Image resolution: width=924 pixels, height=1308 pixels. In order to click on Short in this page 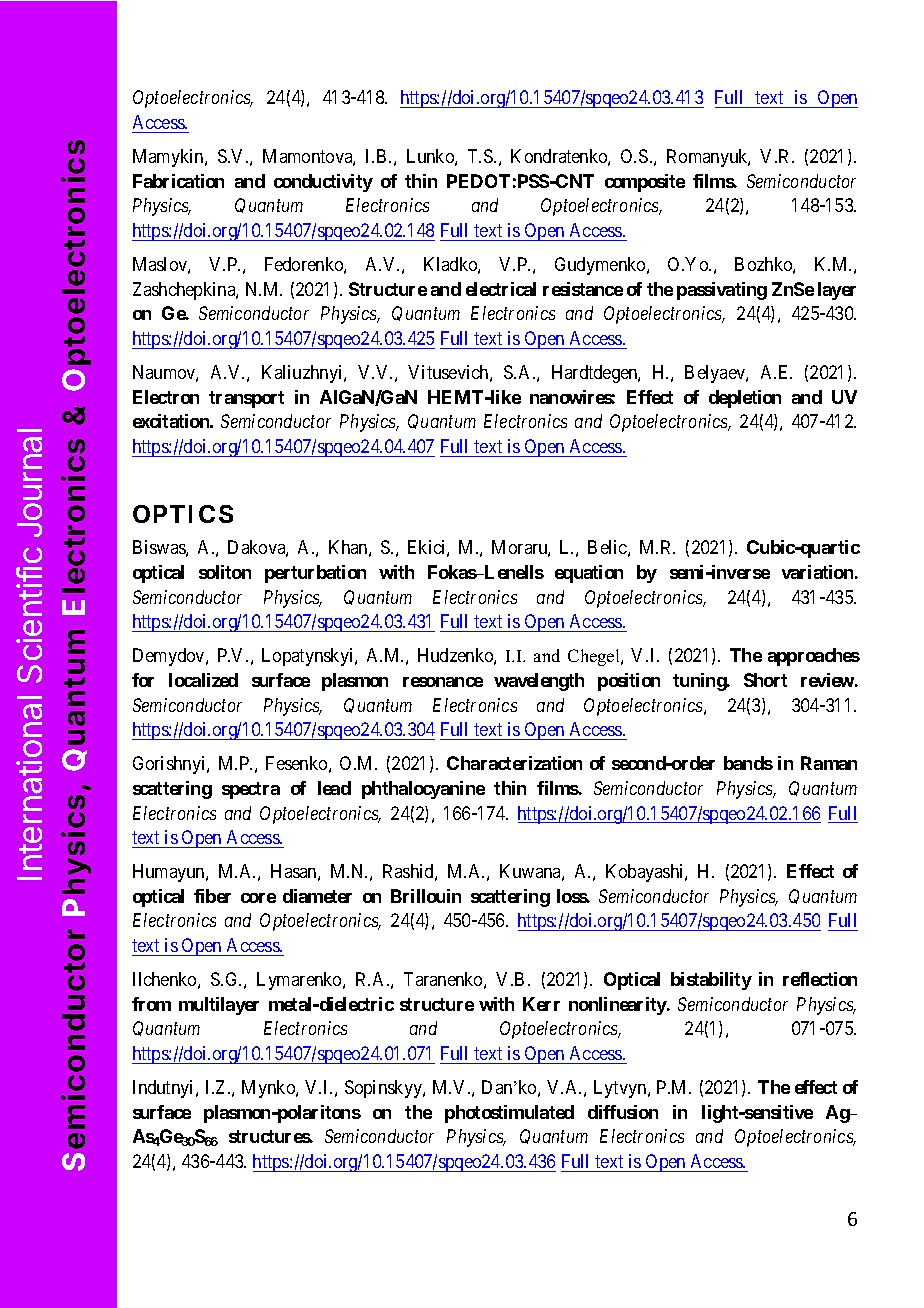, I will do `click(765, 680)`.
